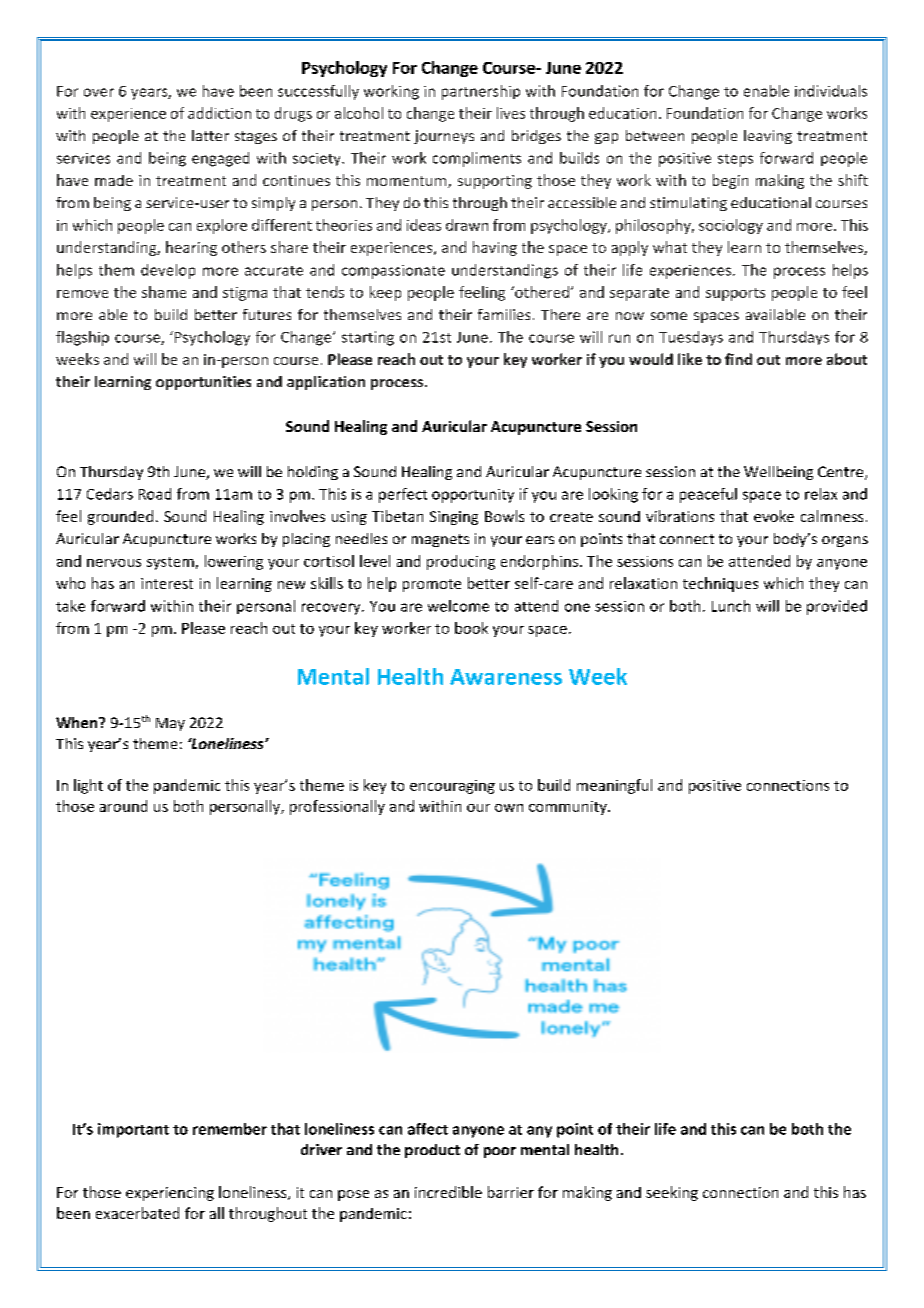 The height and width of the page is (1308, 924). Describe the element at coordinates (471, 628) in the page. I see `book` at that location.
